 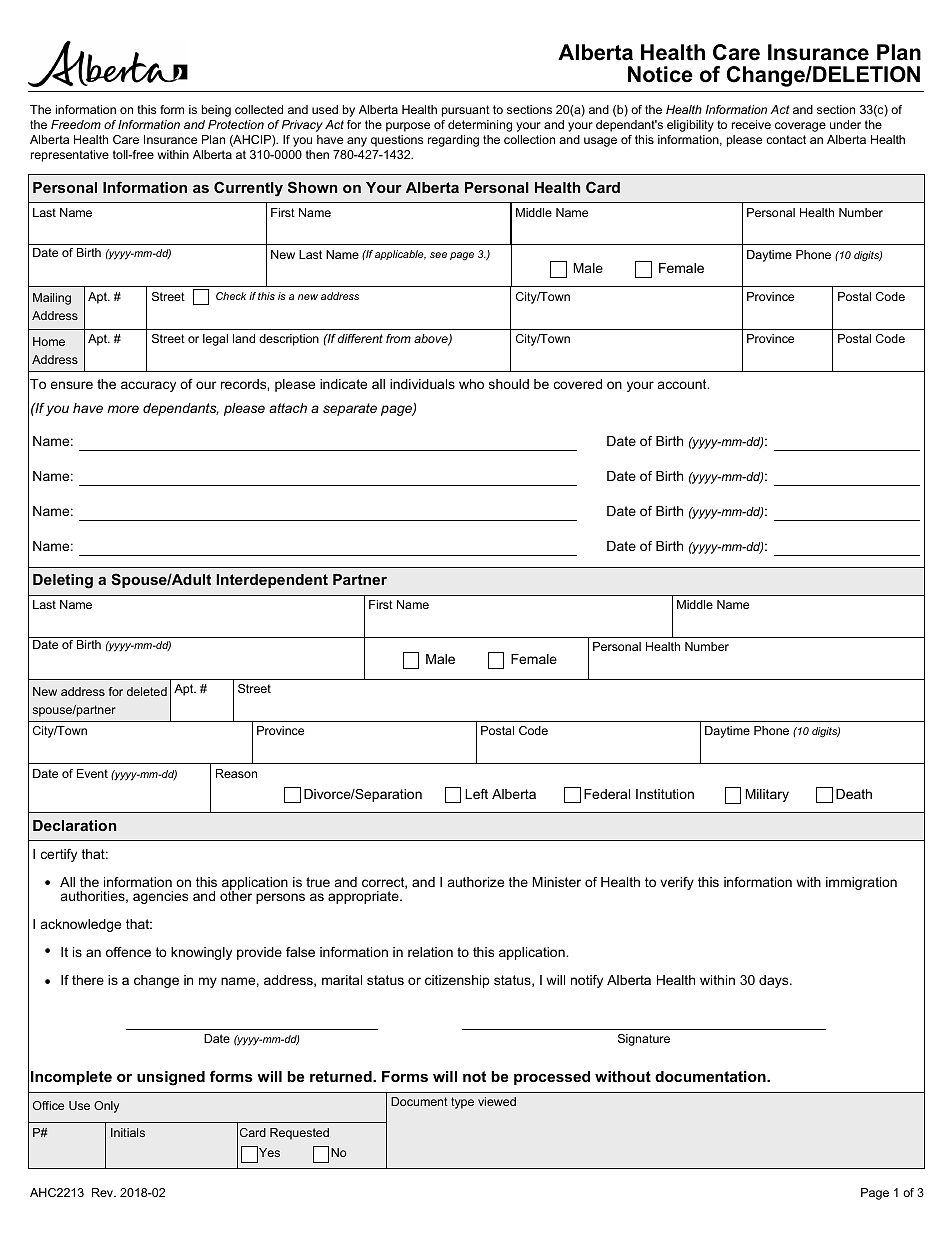 What do you see at coordinates (147, 691) in the screenshot?
I see `deleted` at bounding box center [147, 691].
